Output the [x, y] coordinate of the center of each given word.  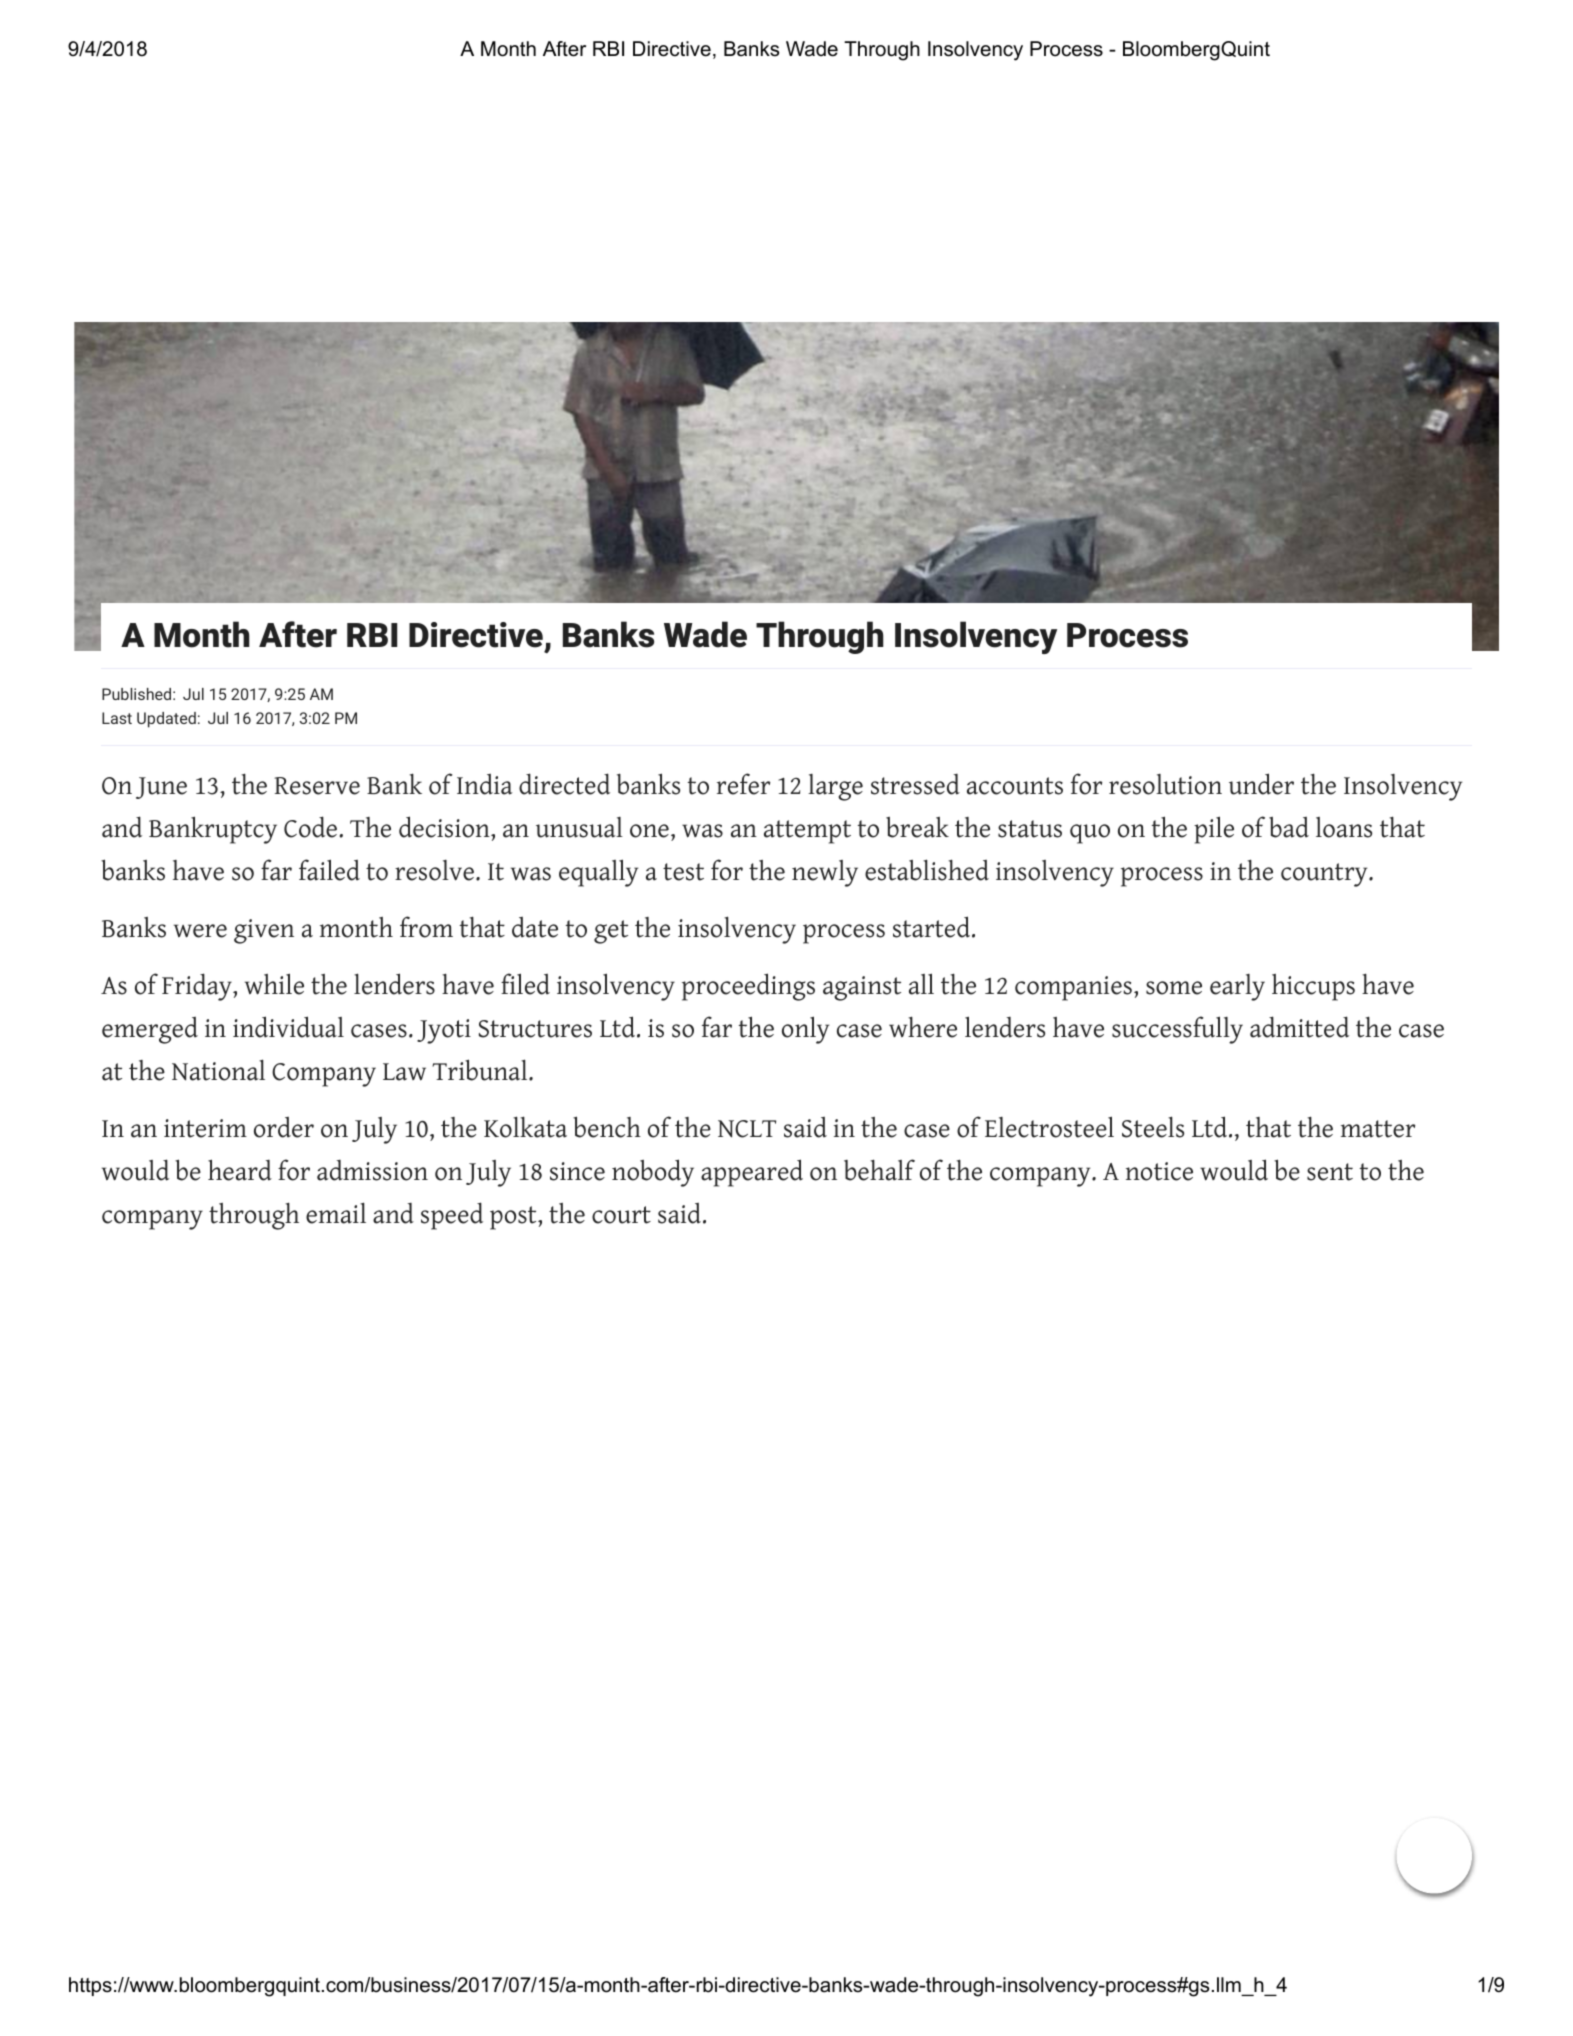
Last [117, 718]
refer [743, 784]
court [621, 1215]
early [1237, 987]
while [274, 984]
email [336, 1213]
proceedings [748, 987]
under [1261, 784]
